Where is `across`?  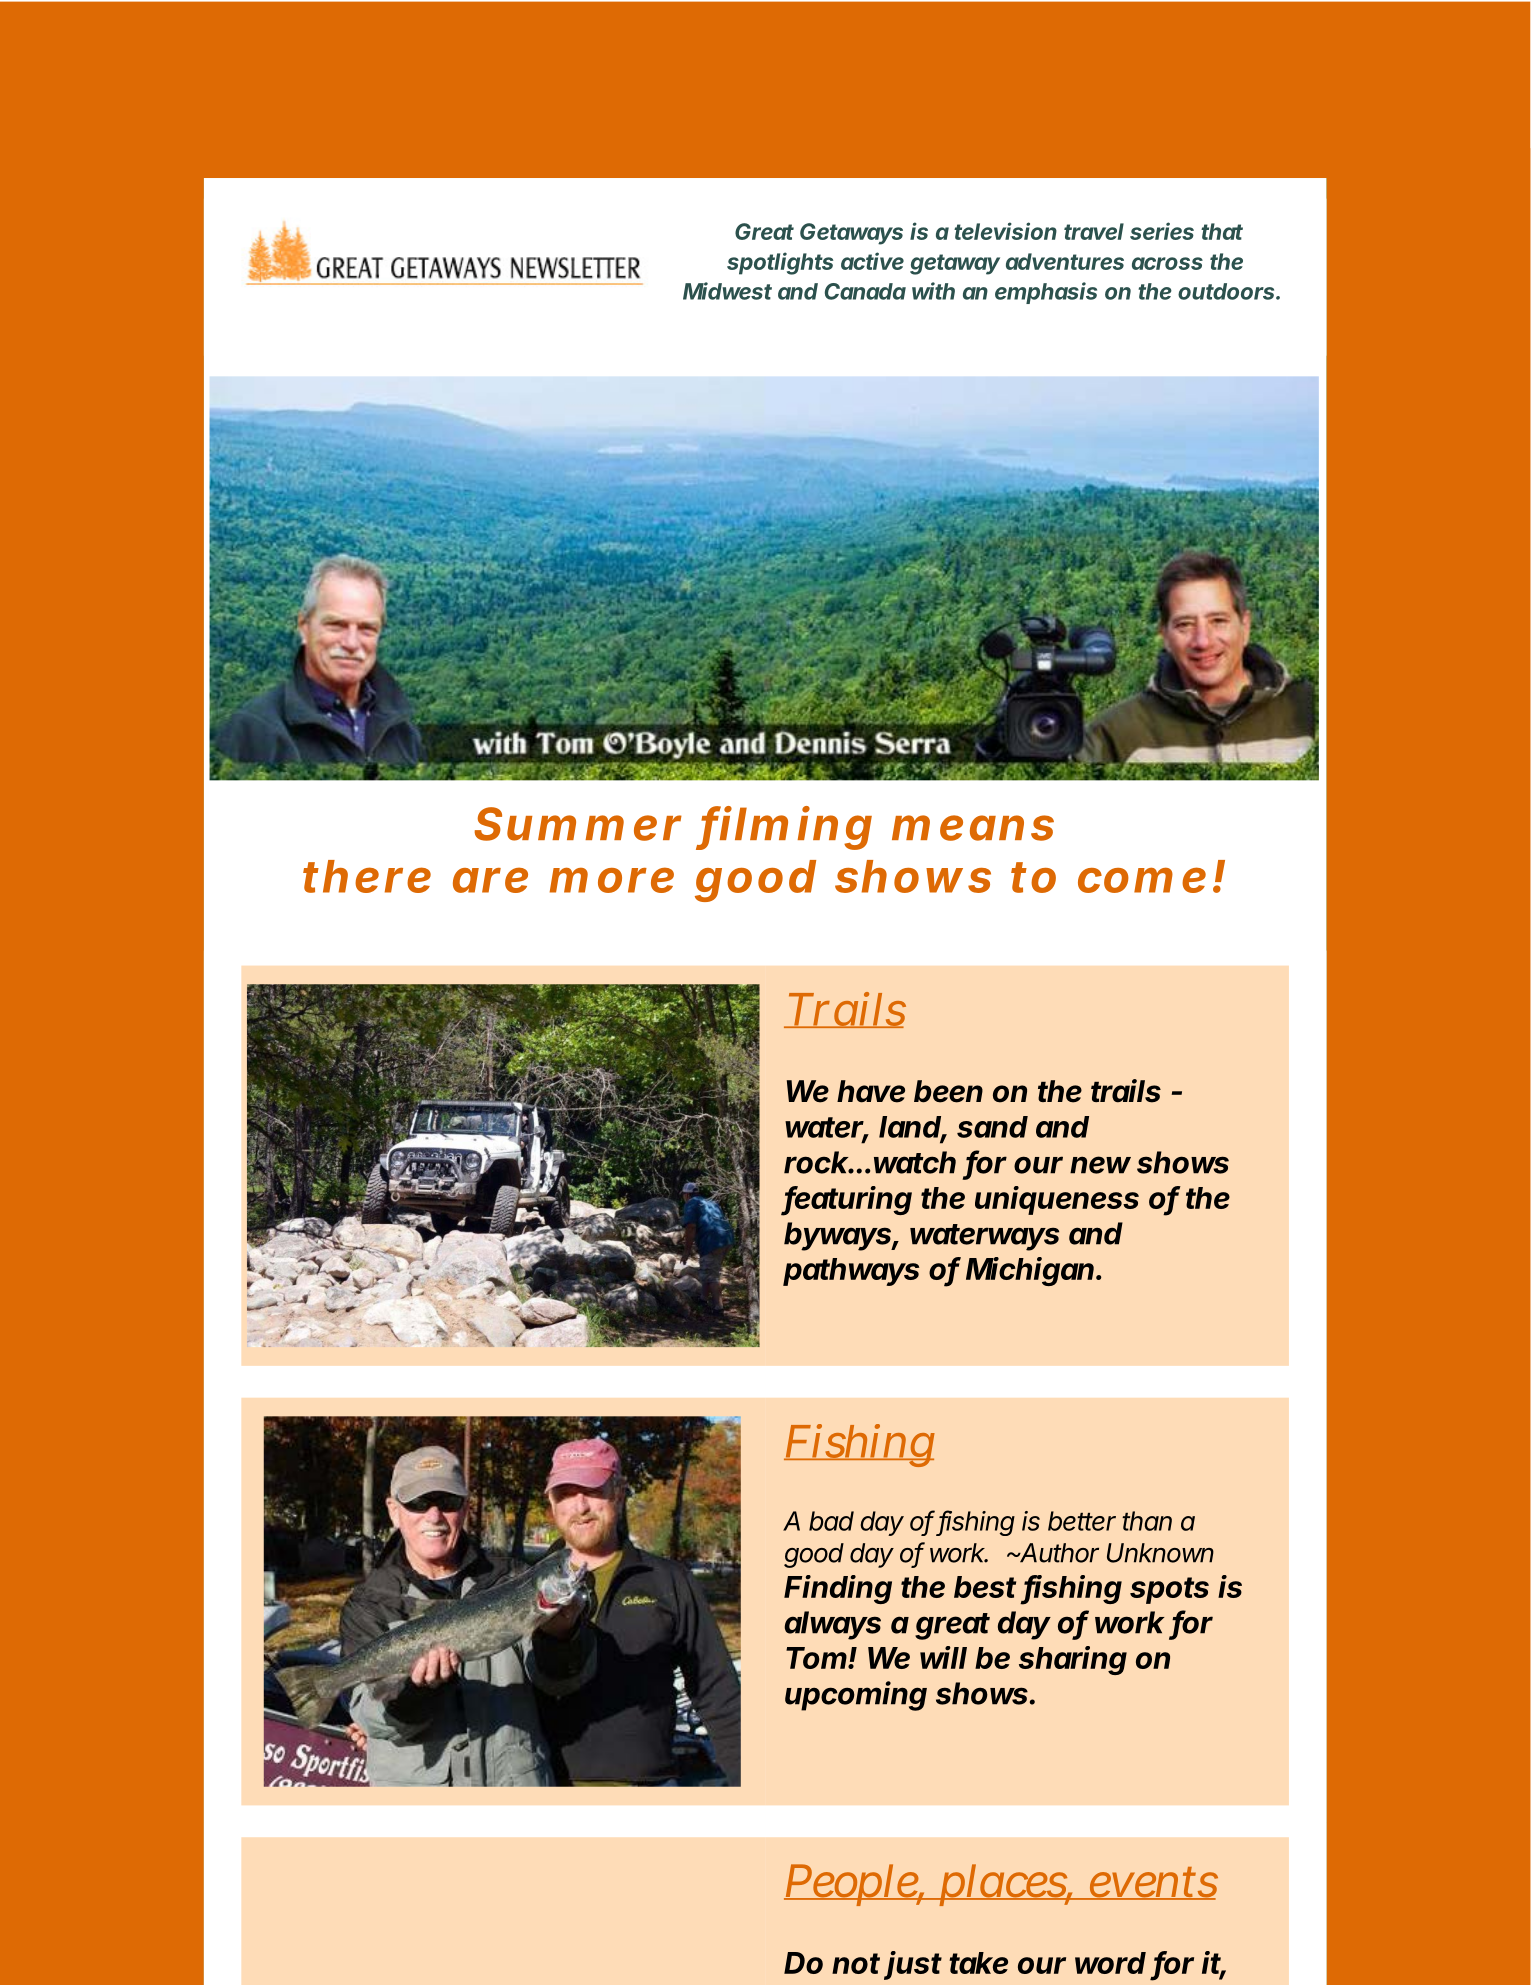 across is located at coordinates (1167, 263).
